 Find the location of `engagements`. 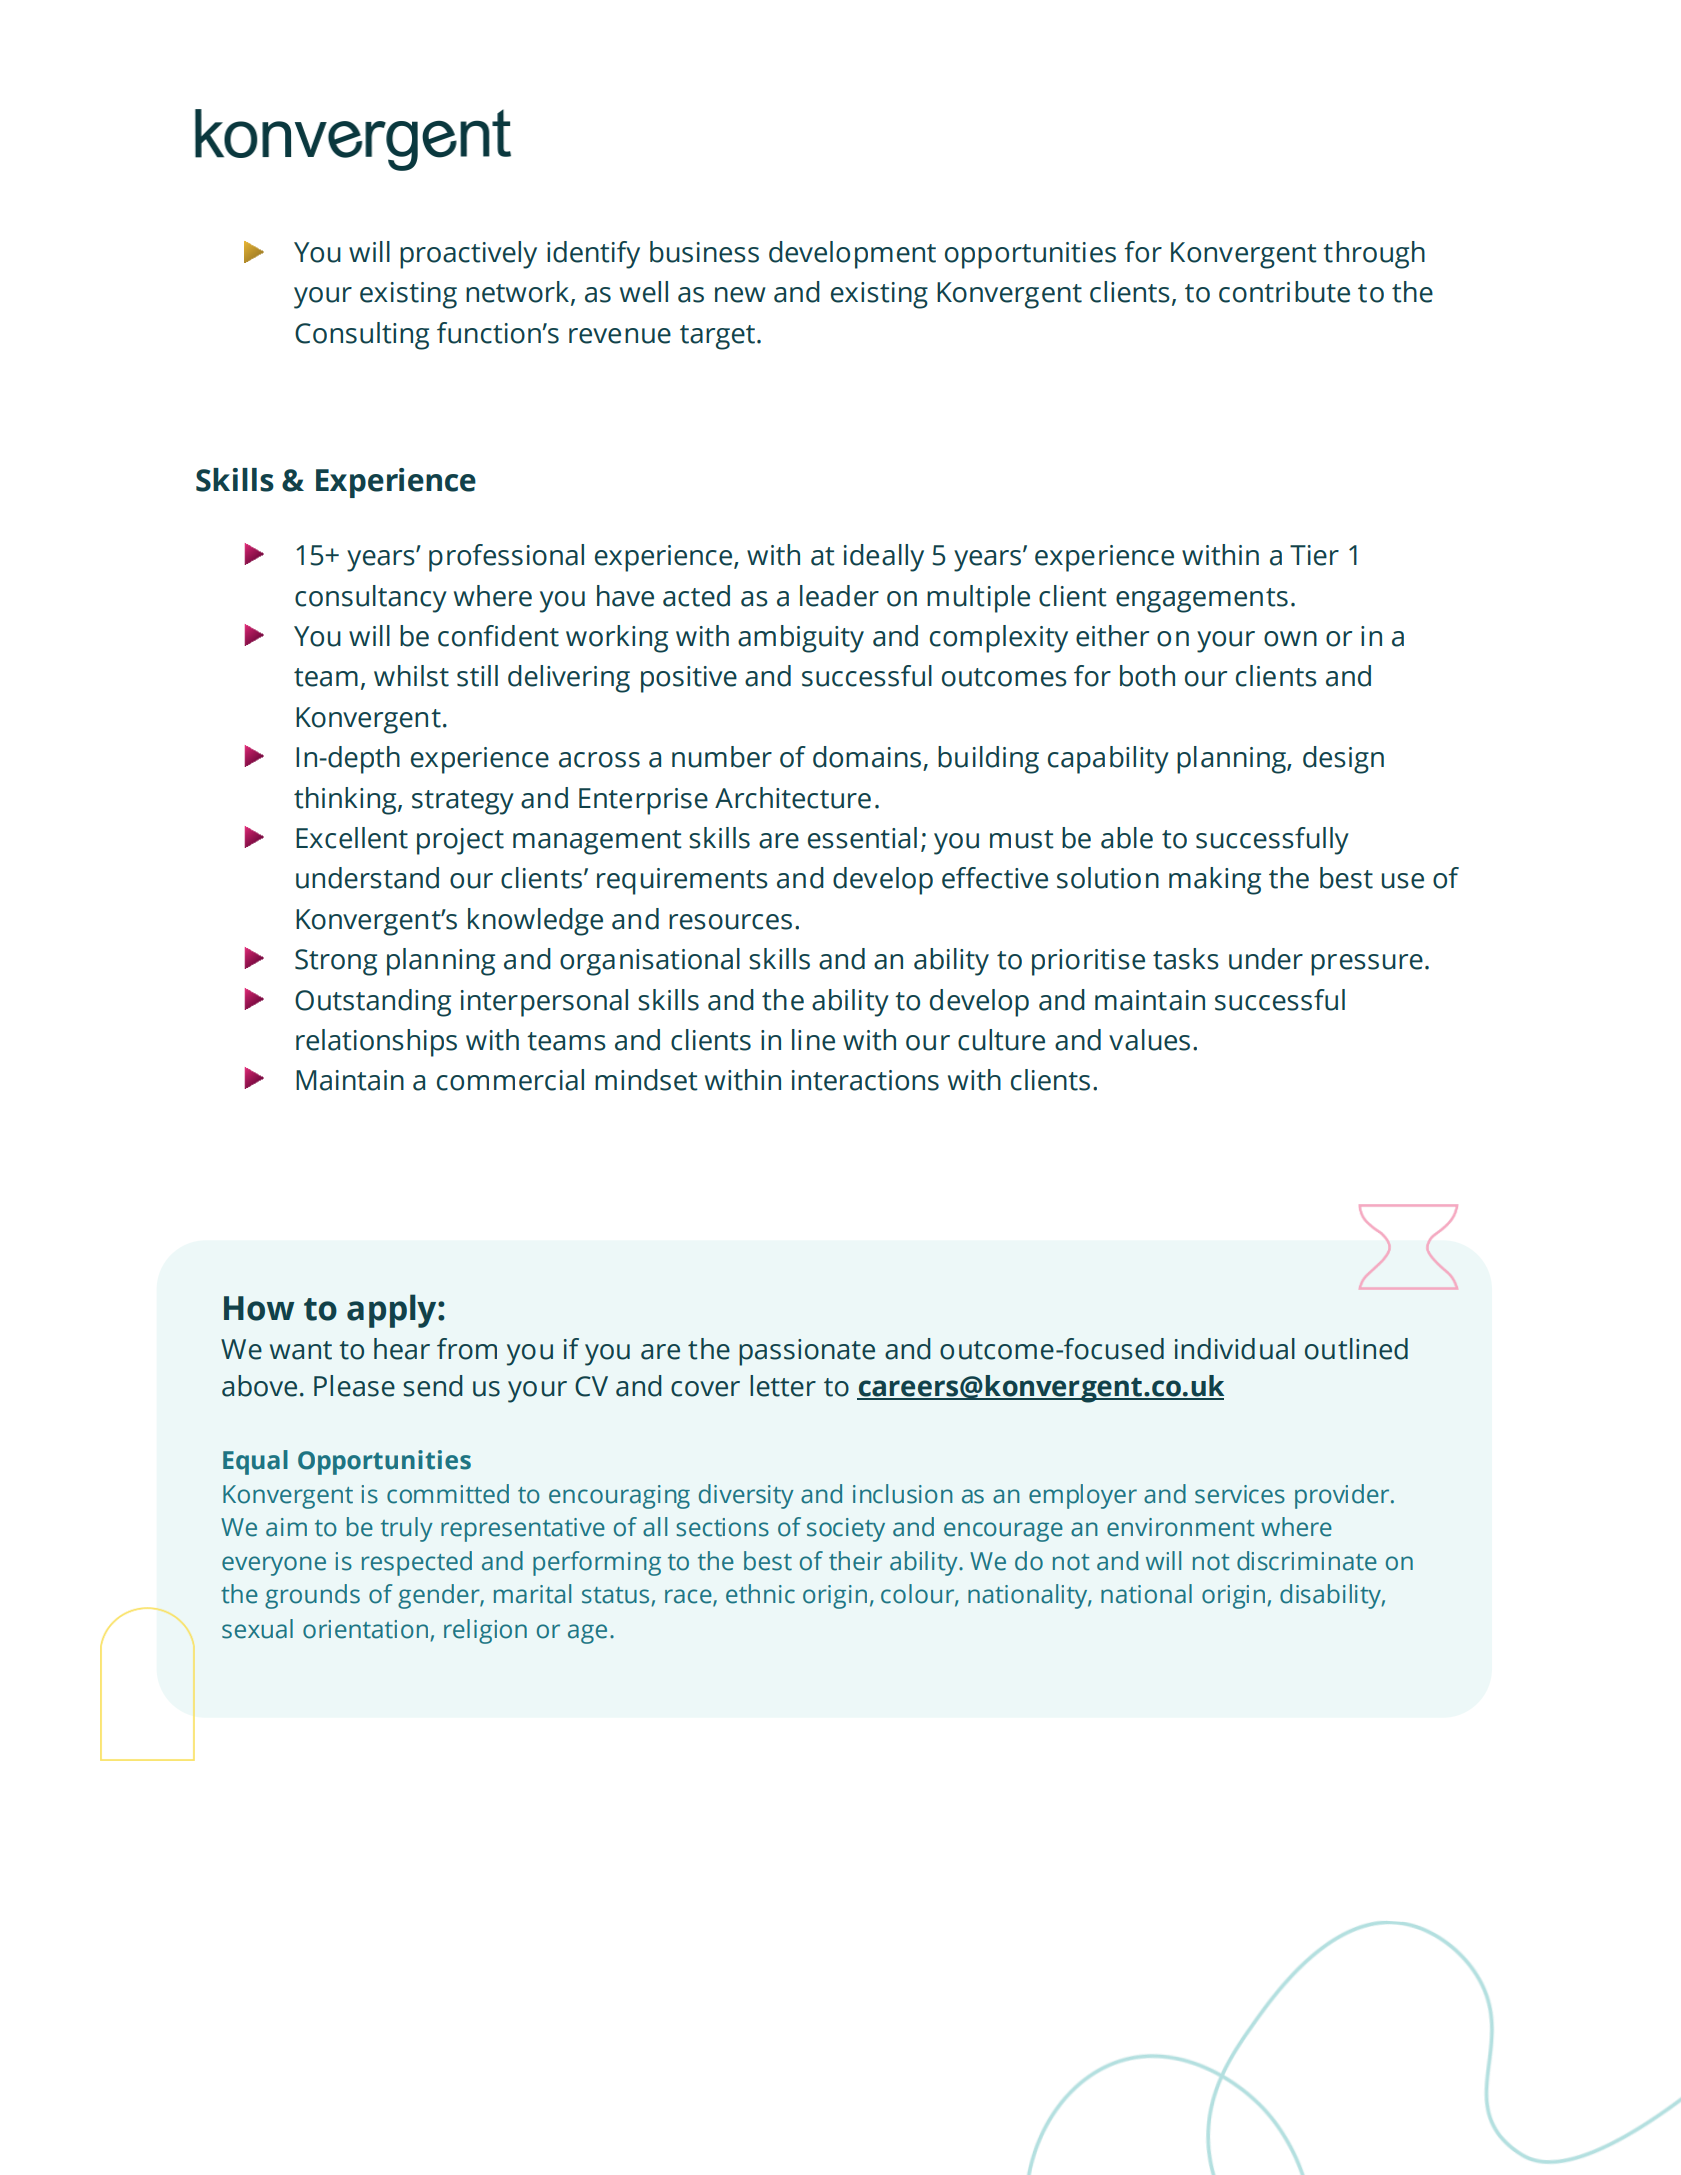

engagements is located at coordinates (1202, 600).
